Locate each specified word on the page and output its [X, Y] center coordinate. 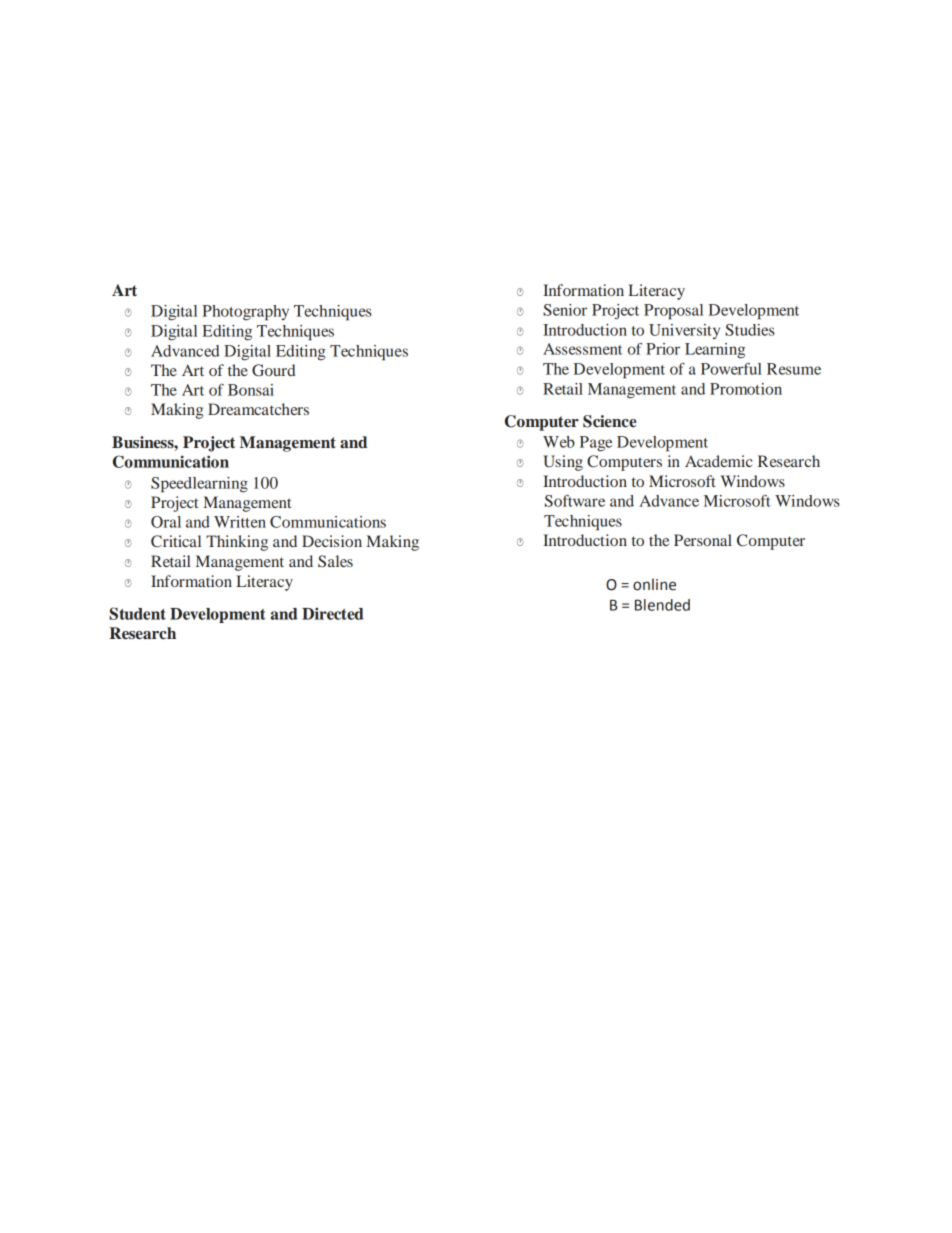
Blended [662, 605]
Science [610, 421]
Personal [703, 540]
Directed [332, 613]
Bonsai [251, 390]
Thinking [237, 543]
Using [563, 463]
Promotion [746, 389]
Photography [245, 313]
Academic [719, 461]
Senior [565, 310]
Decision [332, 541]
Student [137, 613]
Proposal [673, 312]
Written [240, 522]
